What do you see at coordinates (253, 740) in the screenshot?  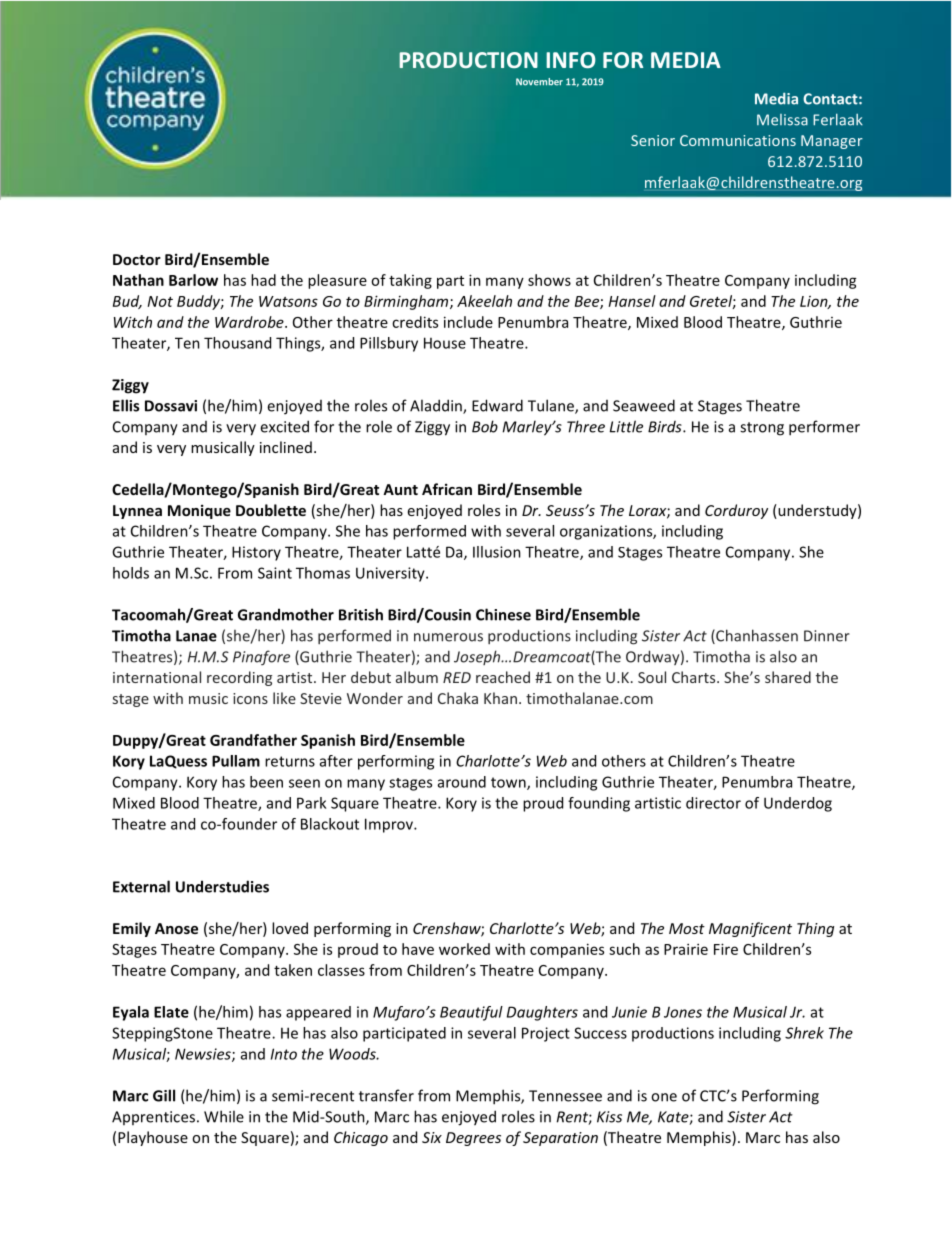 I see `Grandfather` at bounding box center [253, 740].
